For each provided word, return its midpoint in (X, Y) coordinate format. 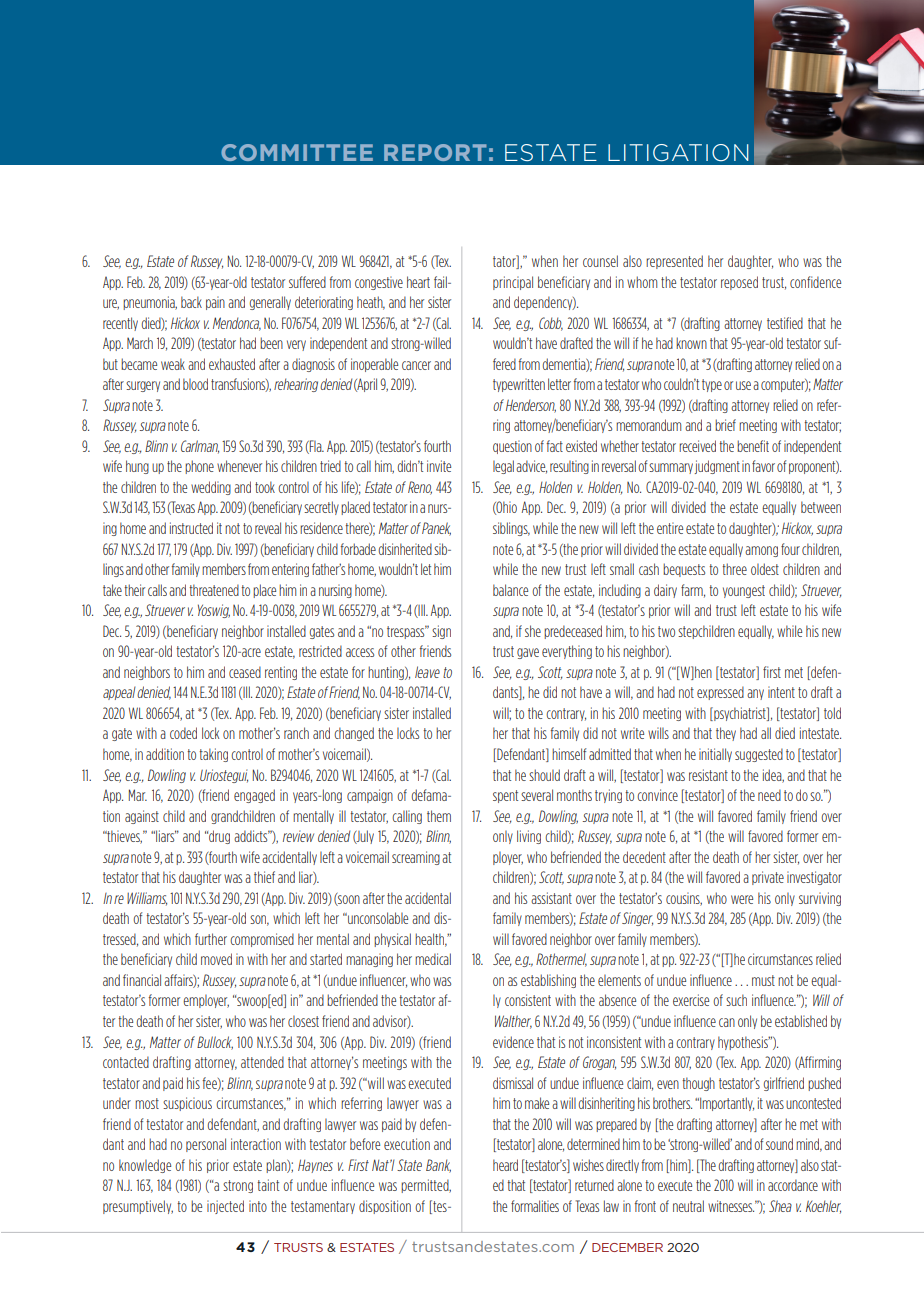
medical (433, 959)
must (763, 980)
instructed (191, 528)
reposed (739, 283)
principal (513, 283)
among (761, 551)
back (191, 302)
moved (216, 959)
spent (505, 796)
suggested (759, 755)
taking (213, 755)
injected (225, 1207)
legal (503, 467)
